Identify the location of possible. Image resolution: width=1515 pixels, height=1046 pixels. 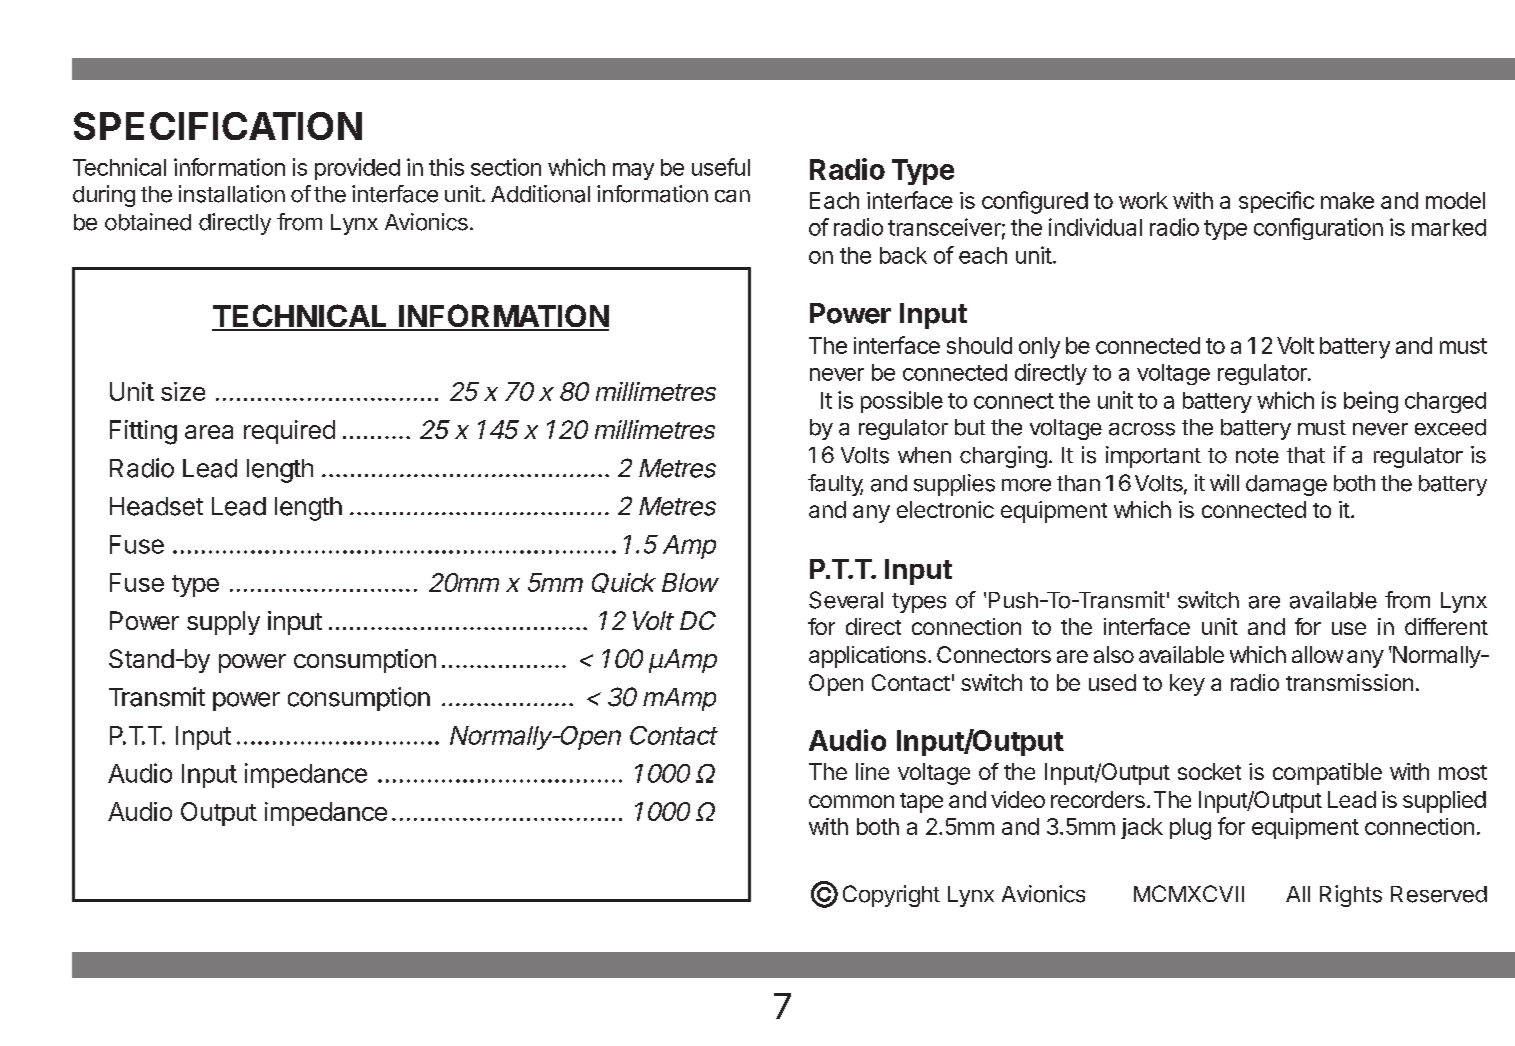
(902, 402).
